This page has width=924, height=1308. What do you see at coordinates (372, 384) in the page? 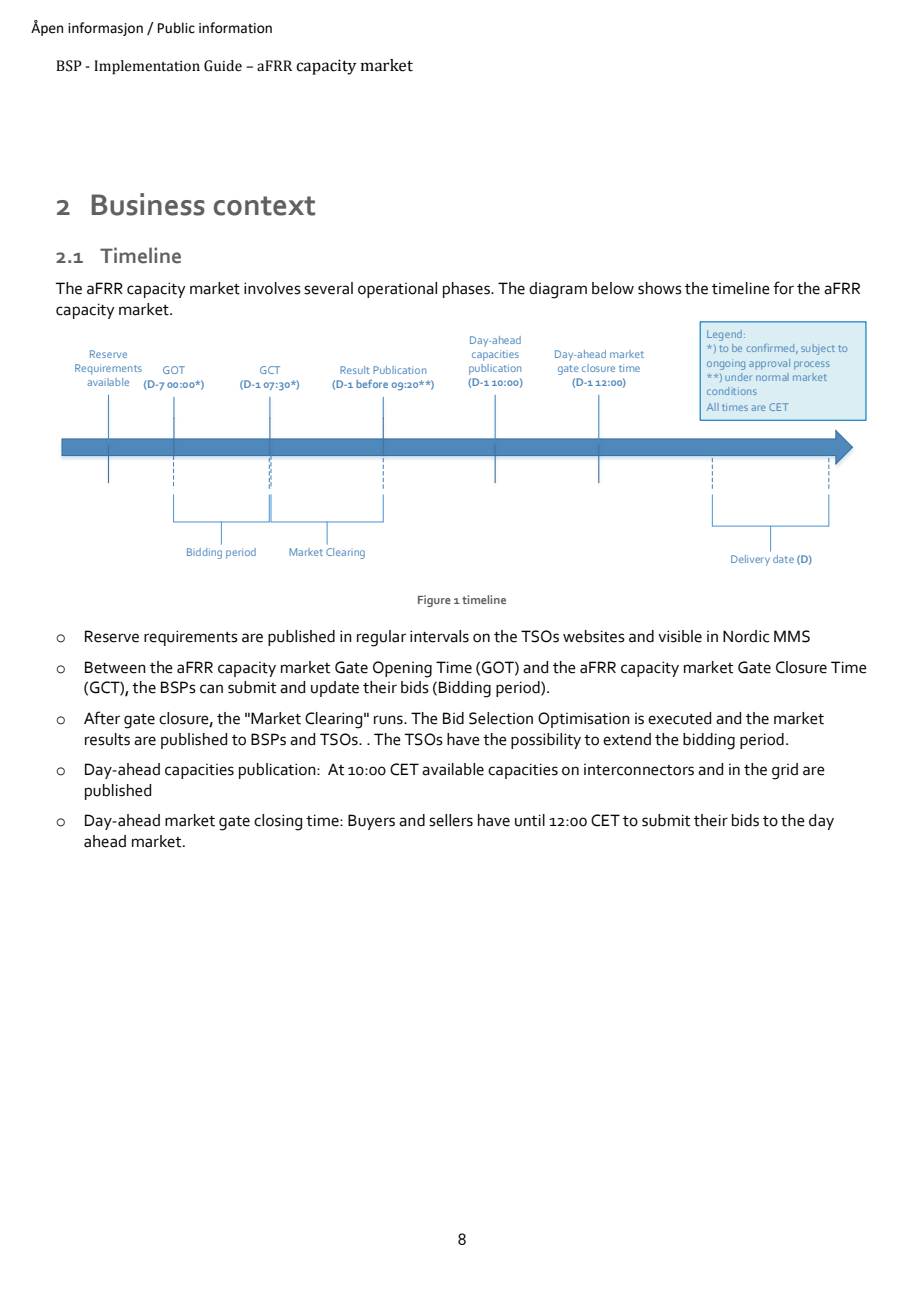
I see `before` at bounding box center [372, 384].
